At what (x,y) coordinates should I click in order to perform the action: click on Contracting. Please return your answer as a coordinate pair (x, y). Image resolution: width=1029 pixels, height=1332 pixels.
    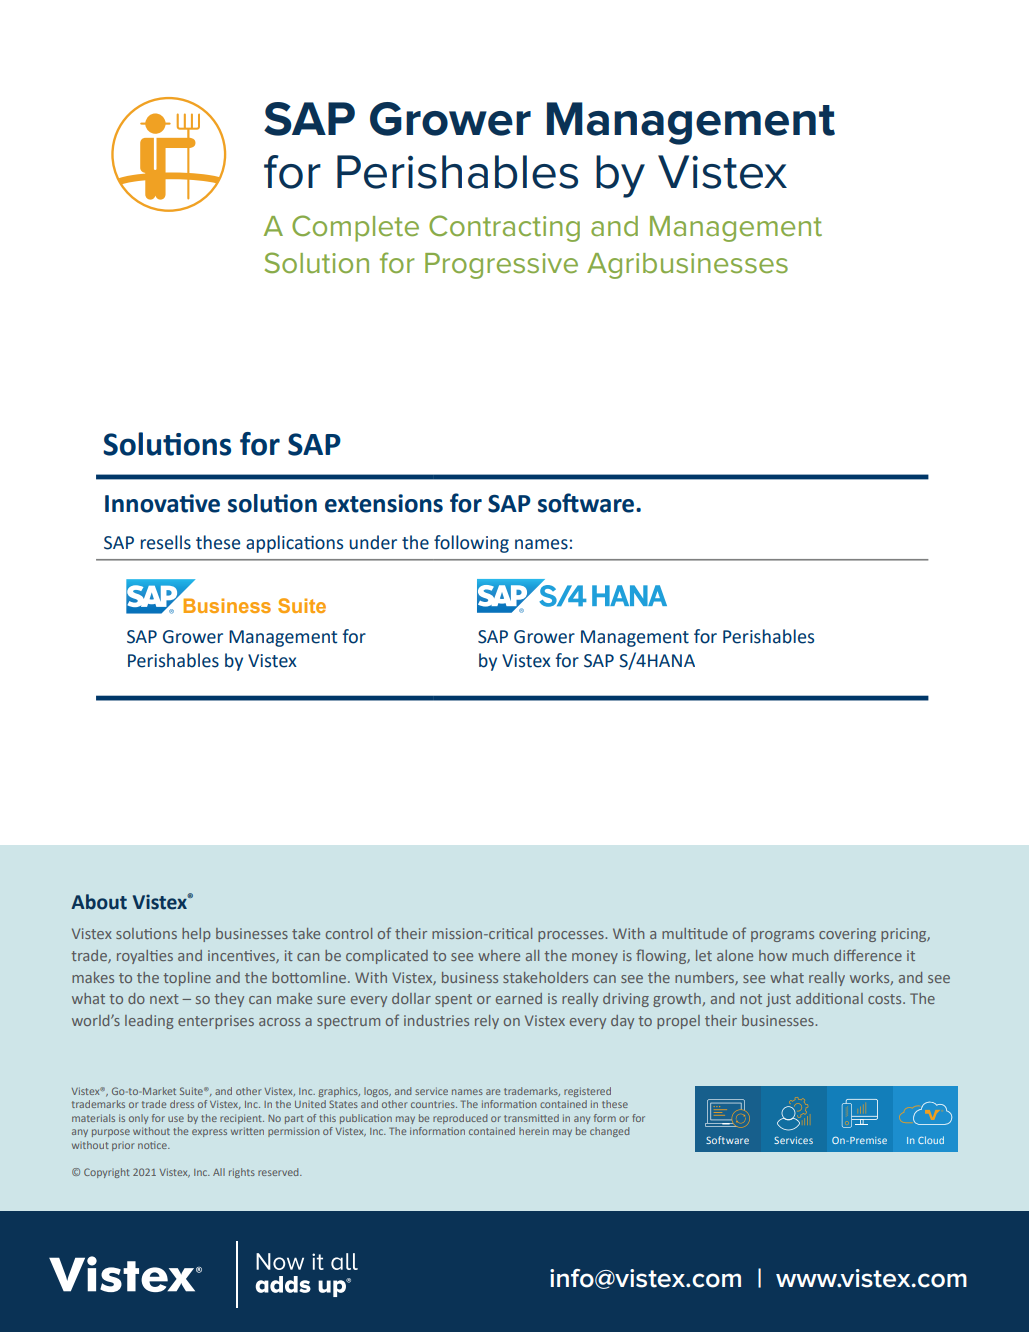
    Looking at the image, I should click on (504, 228).
